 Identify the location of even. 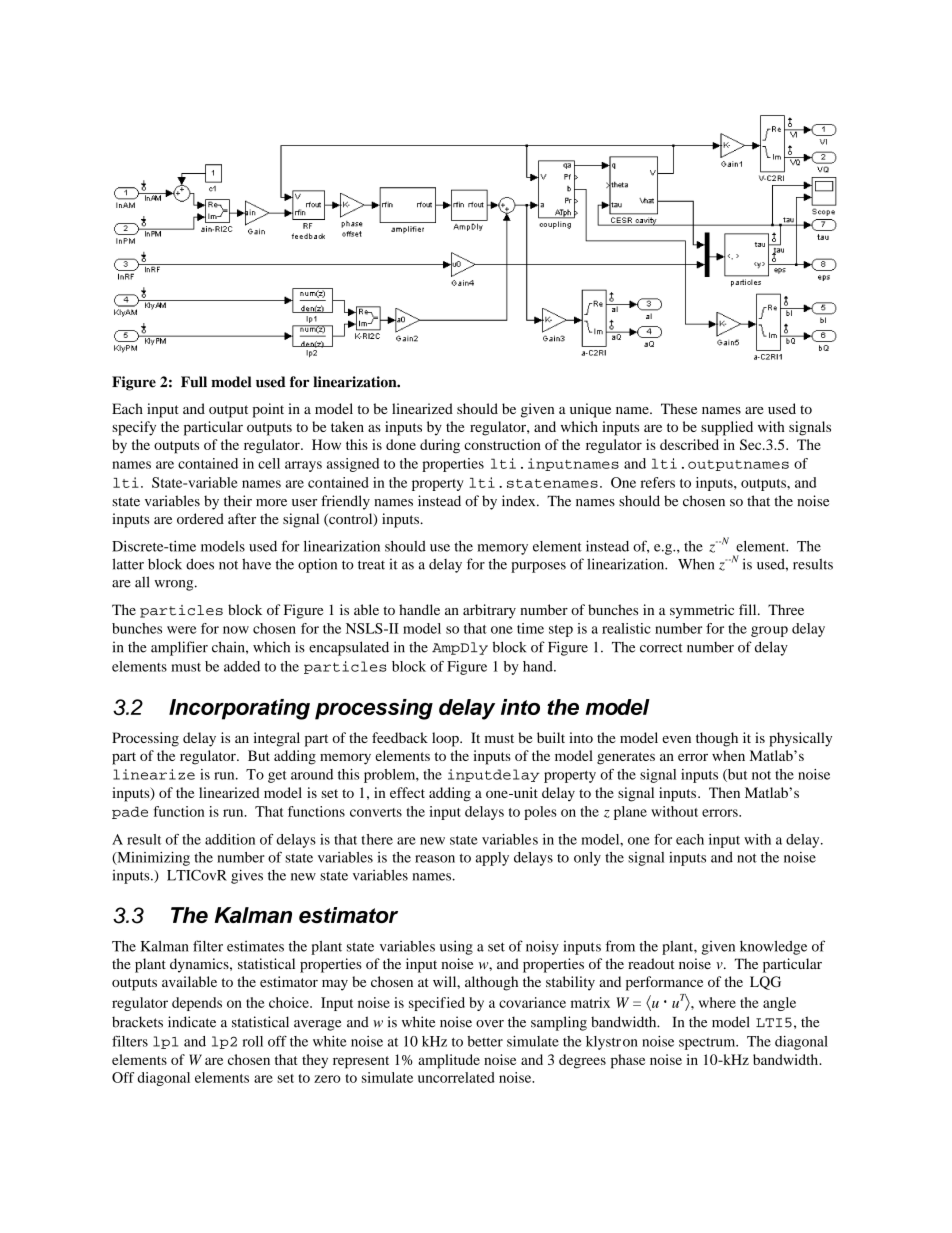
(676, 739).
